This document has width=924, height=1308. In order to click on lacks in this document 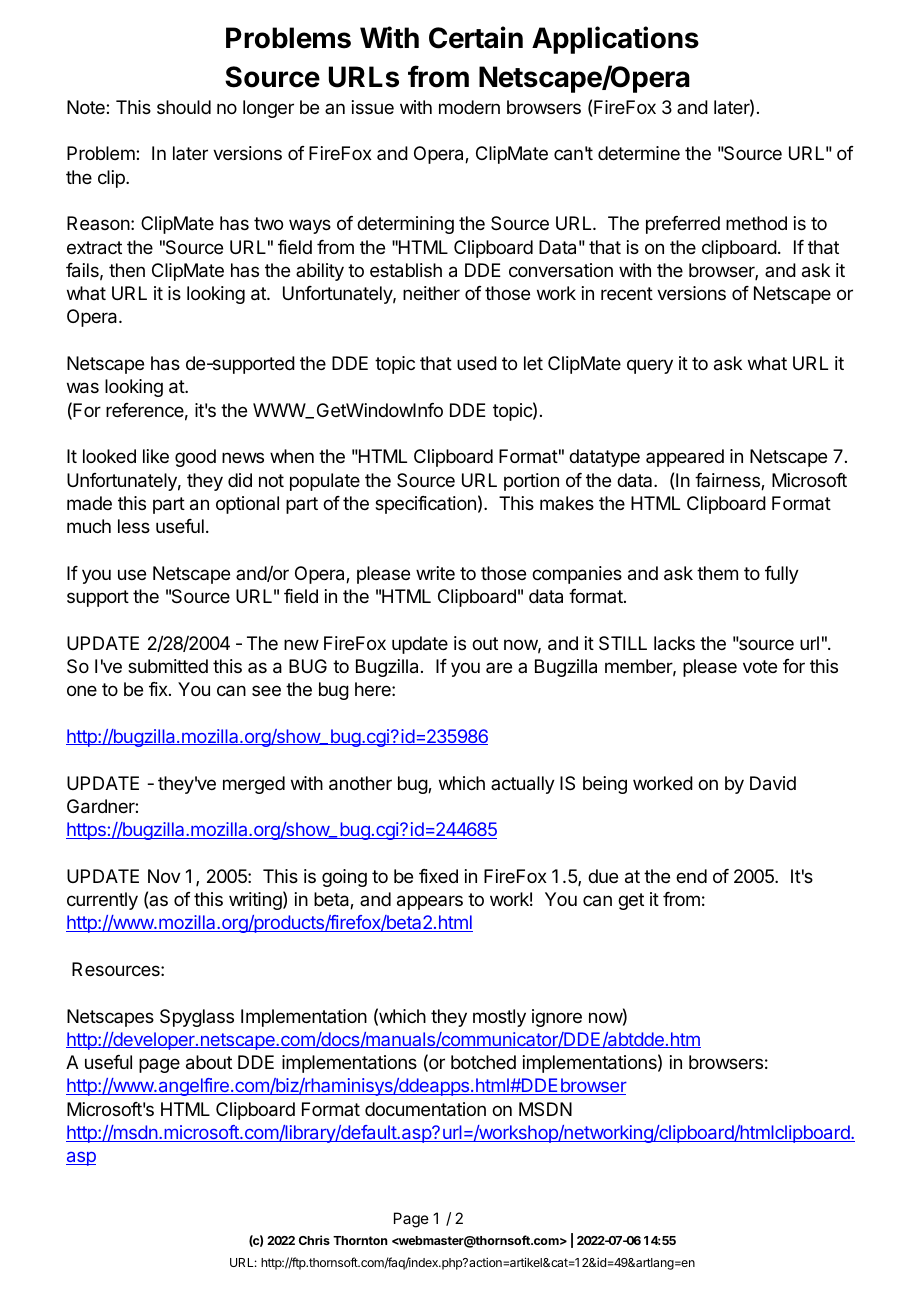, I will do `click(674, 643)`.
